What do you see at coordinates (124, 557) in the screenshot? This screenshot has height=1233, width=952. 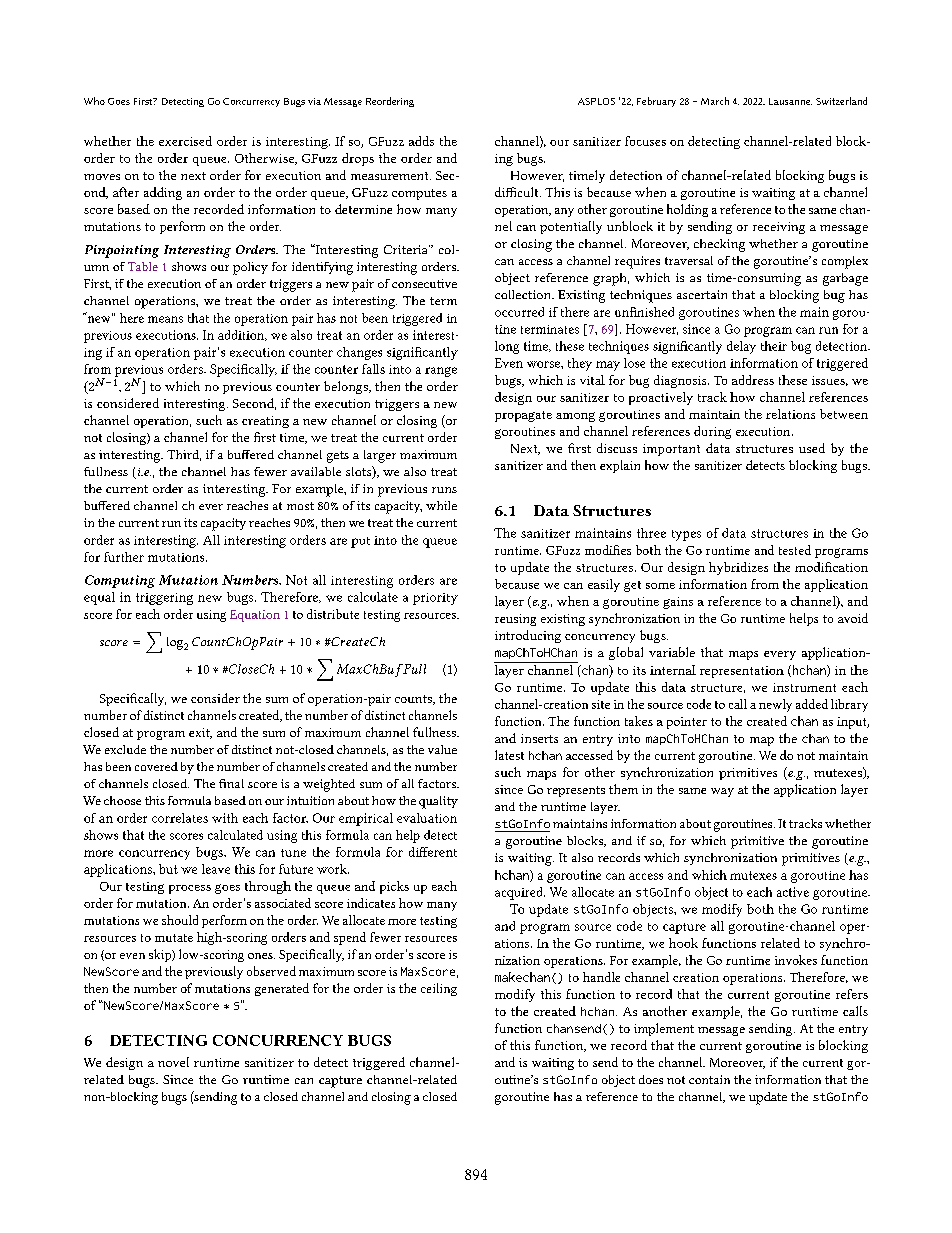 I see `further` at bounding box center [124, 557].
